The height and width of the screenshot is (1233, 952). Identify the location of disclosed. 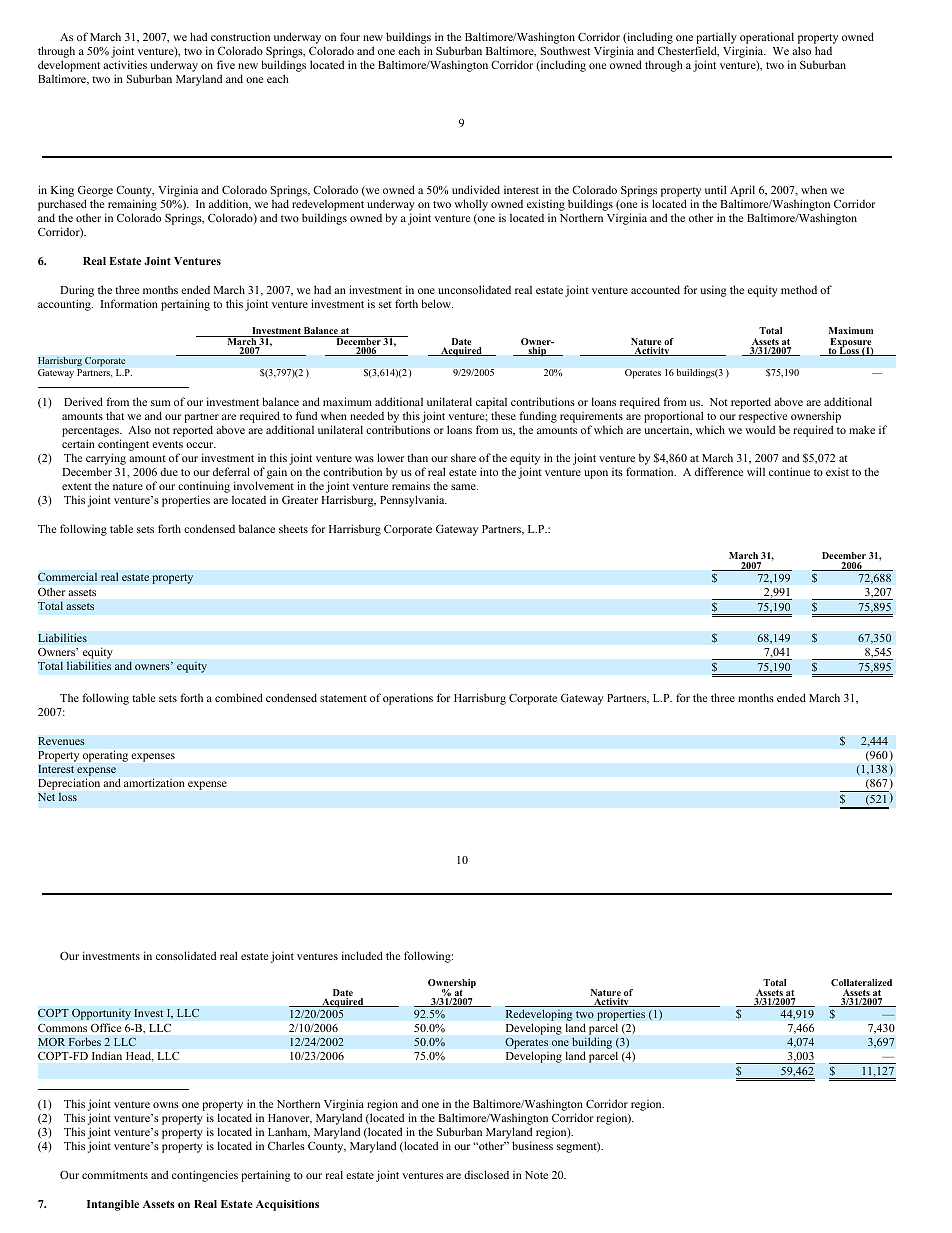
(486, 1174).
